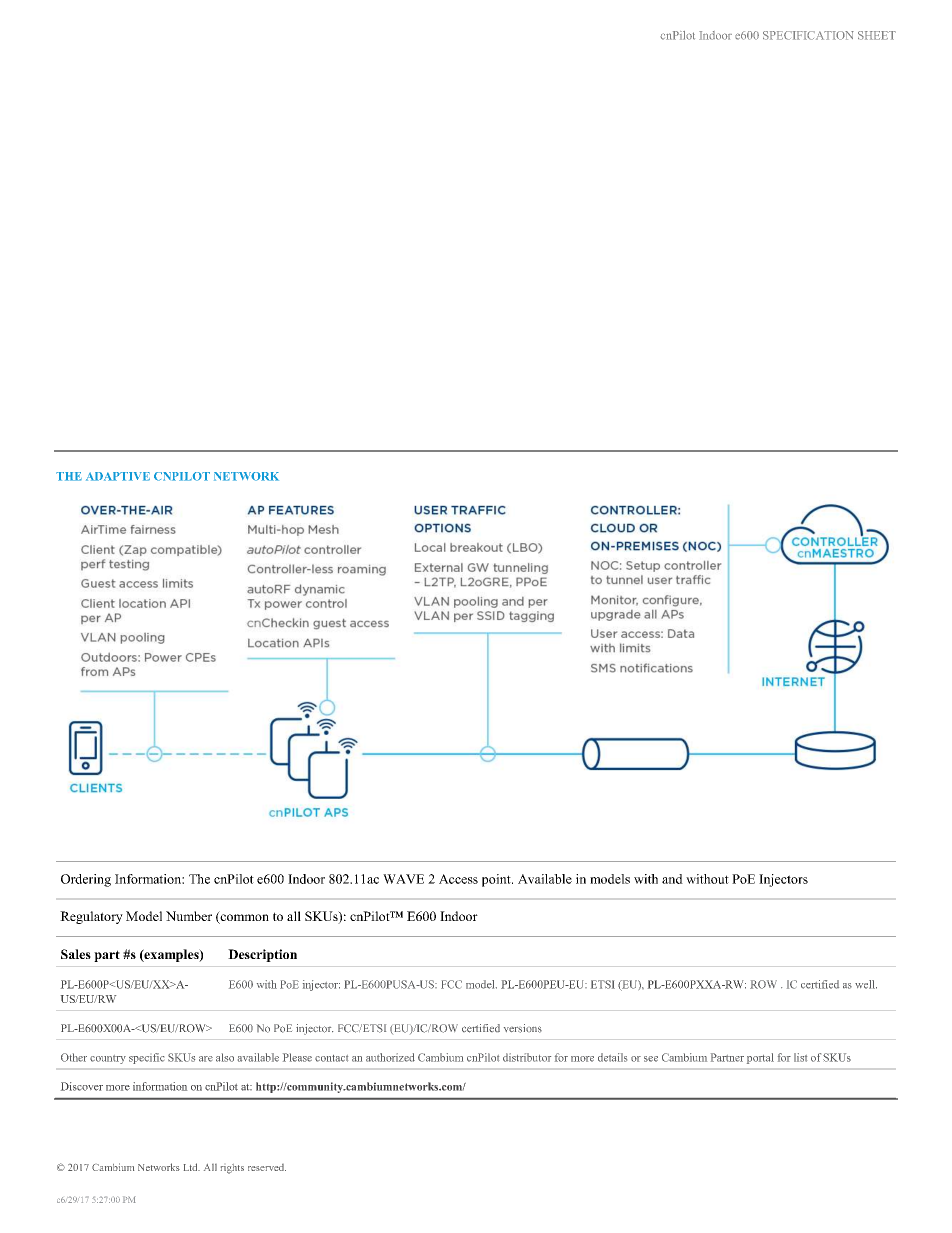 This screenshot has width=952, height=1233. I want to click on and, so click(672, 879).
